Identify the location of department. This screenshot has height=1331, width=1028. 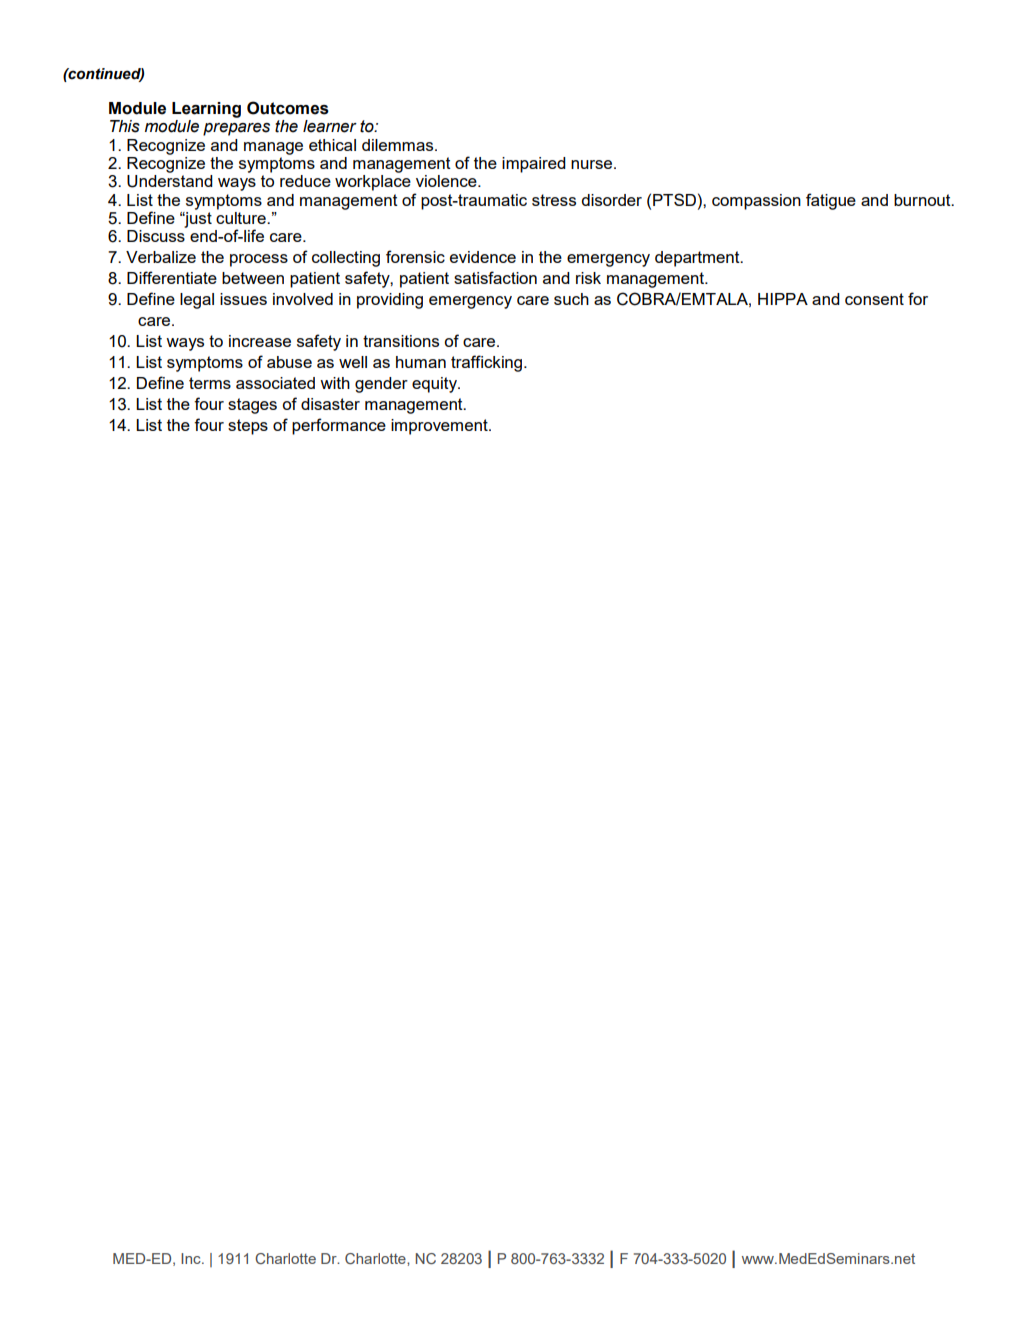
(698, 259).
